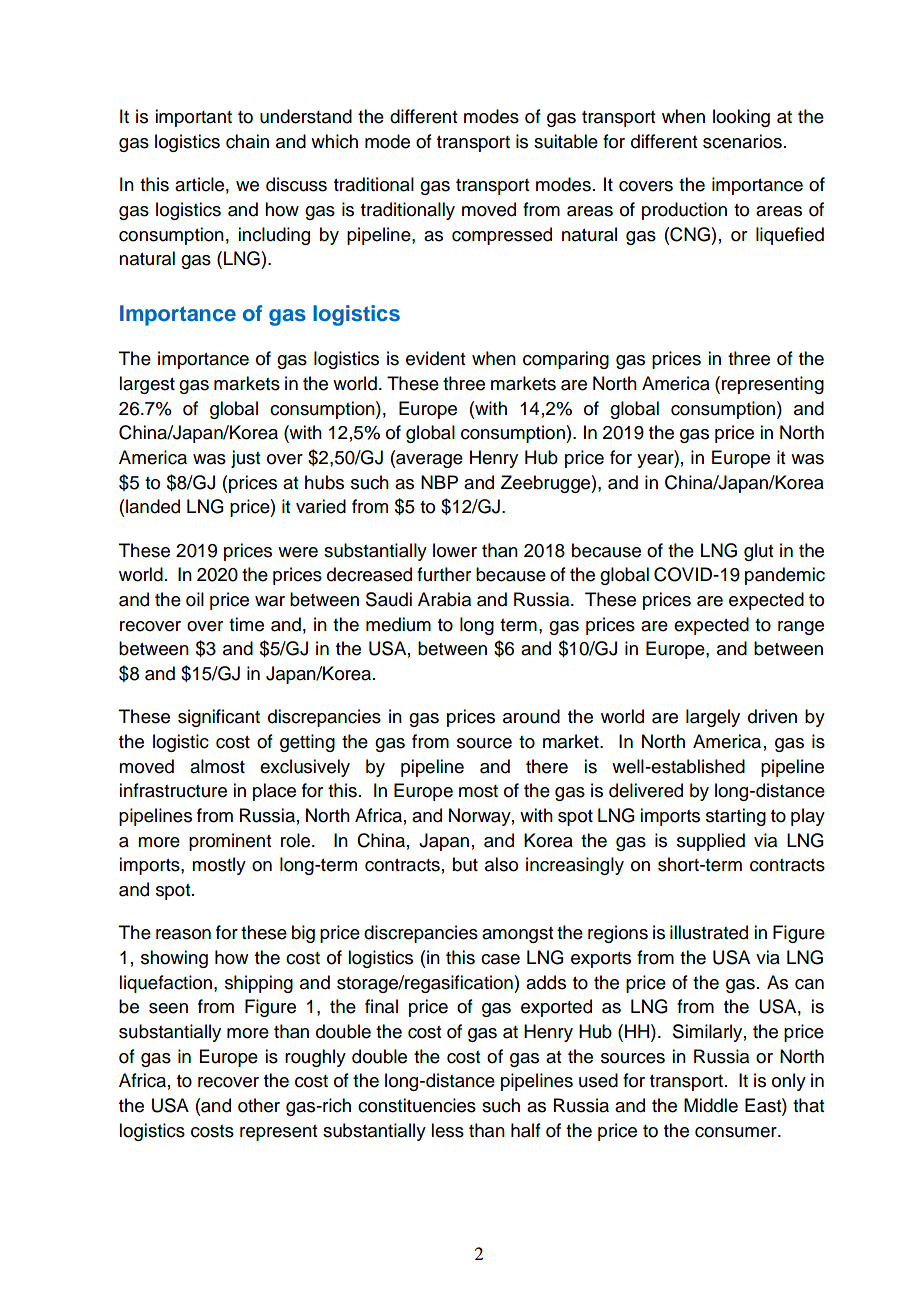 The image size is (924, 1307). Describe the element at coordinates (547, 766) in the page. I see `there` at that location.
